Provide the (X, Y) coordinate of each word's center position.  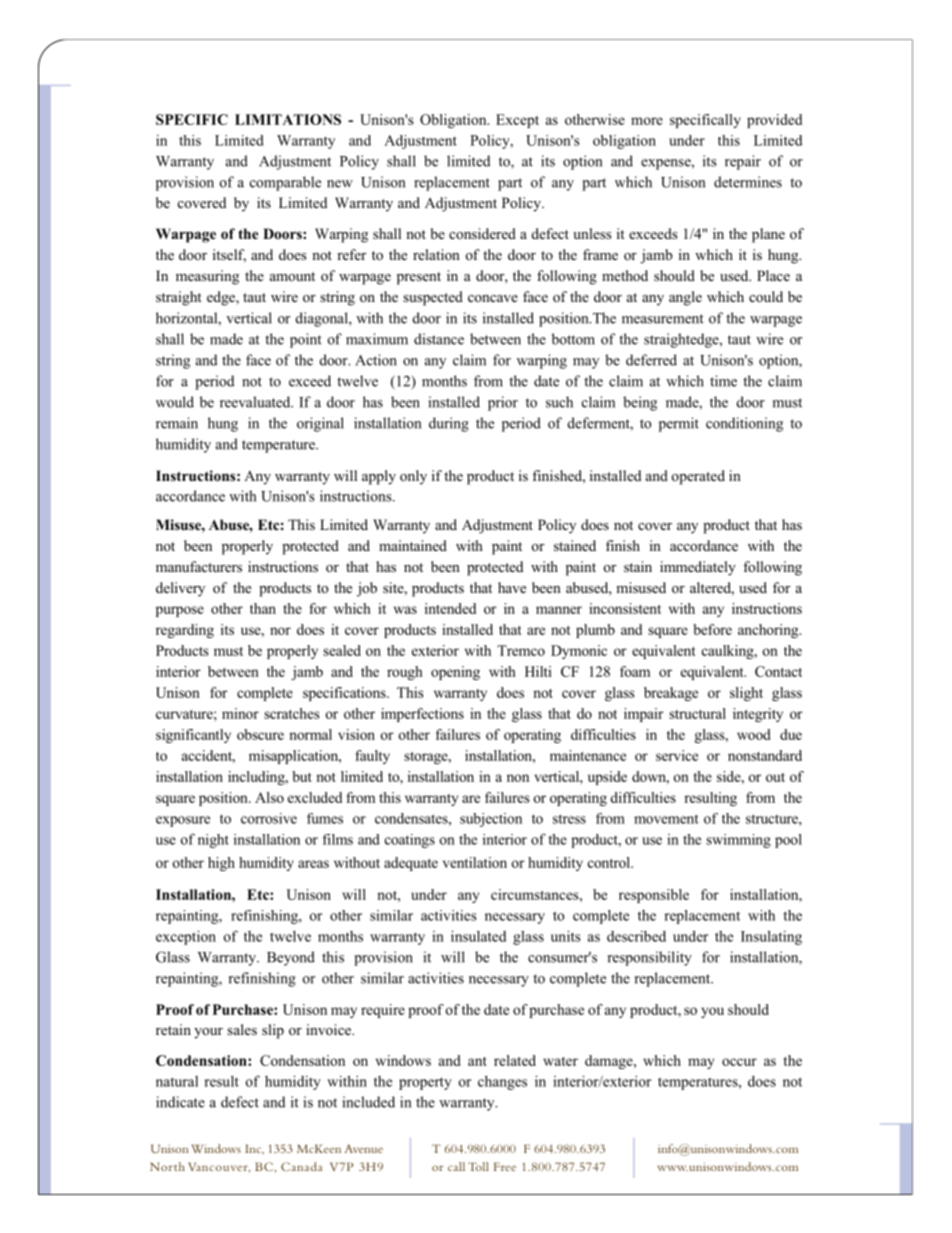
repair (743, 162)
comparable (285, 183)
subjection (491, 820)
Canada (301, 1166)
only (413, 477)
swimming (738, 841)
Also (269, 797)
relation (436, 254)
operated (698, 477)
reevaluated (256, 402)
